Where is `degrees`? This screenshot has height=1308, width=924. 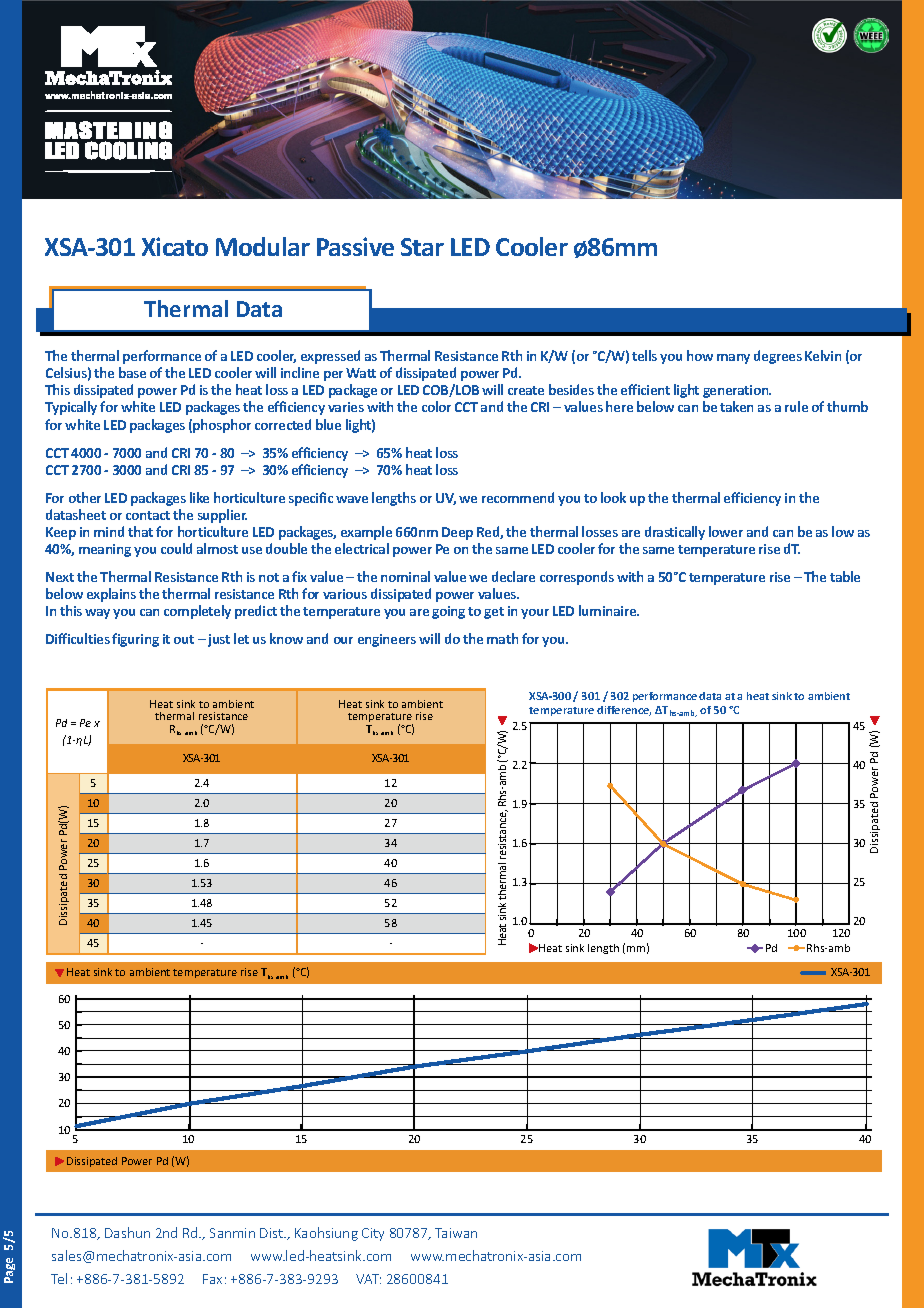 degrees is located at coordinates (778, 357).
